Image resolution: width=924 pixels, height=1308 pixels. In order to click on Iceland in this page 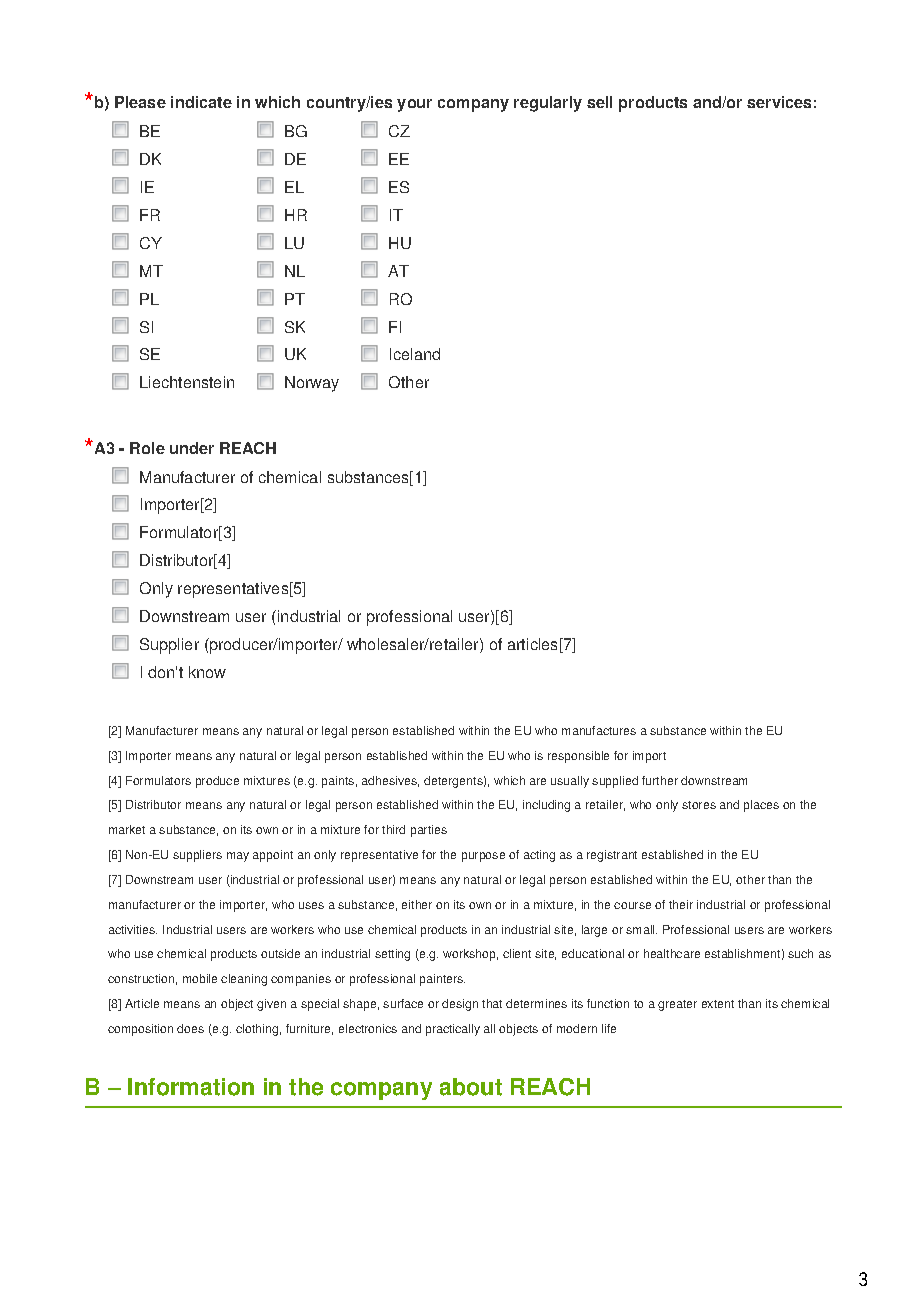, I will do `click(415, 354)`.
